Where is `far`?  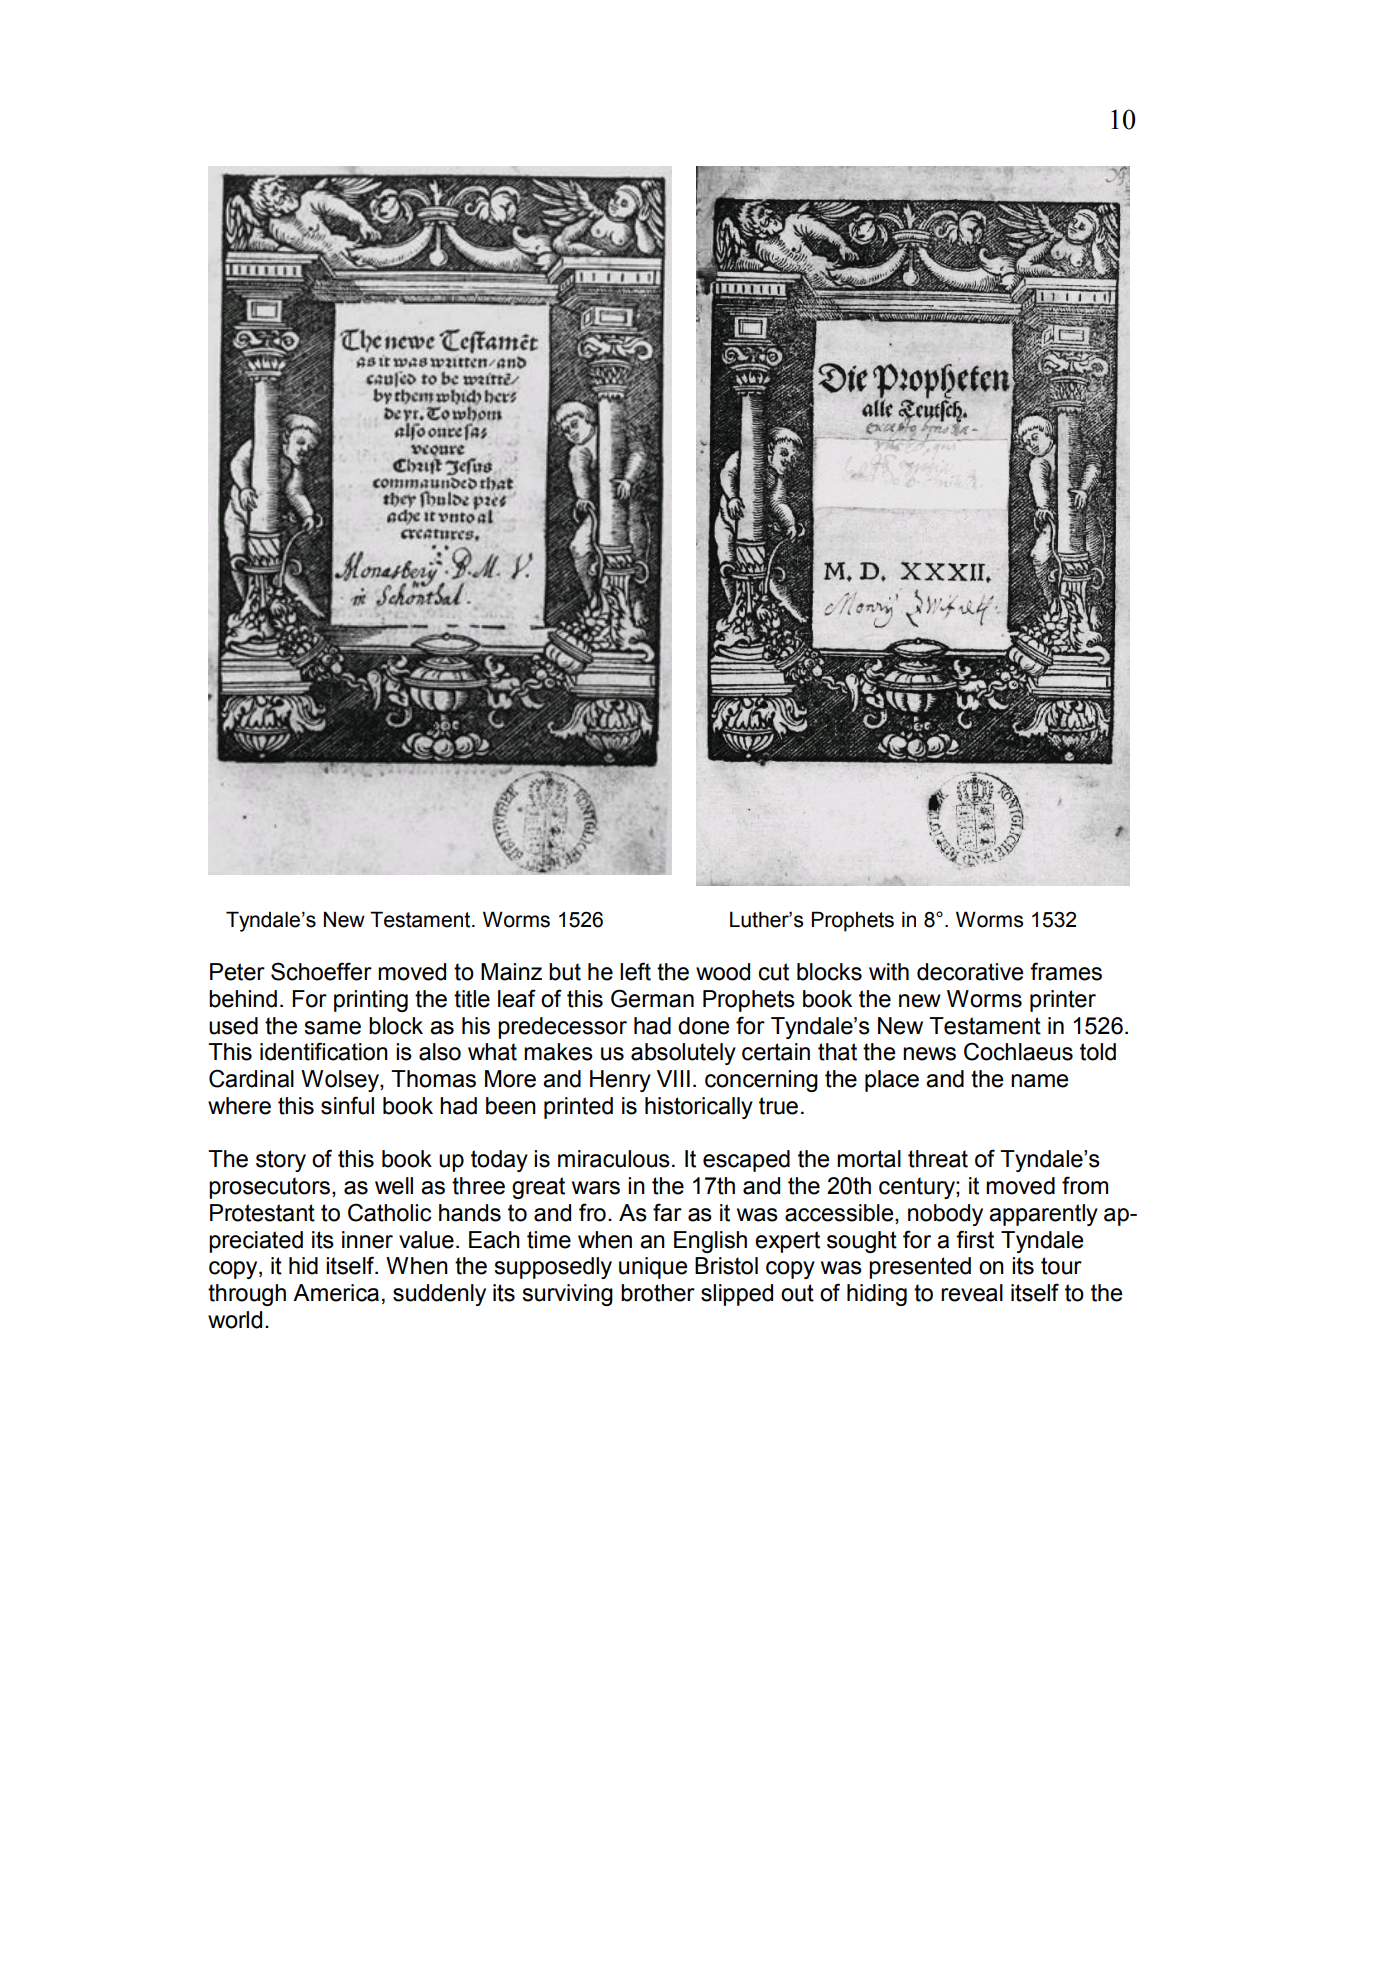 far is located at coordinates (667, 1212).
